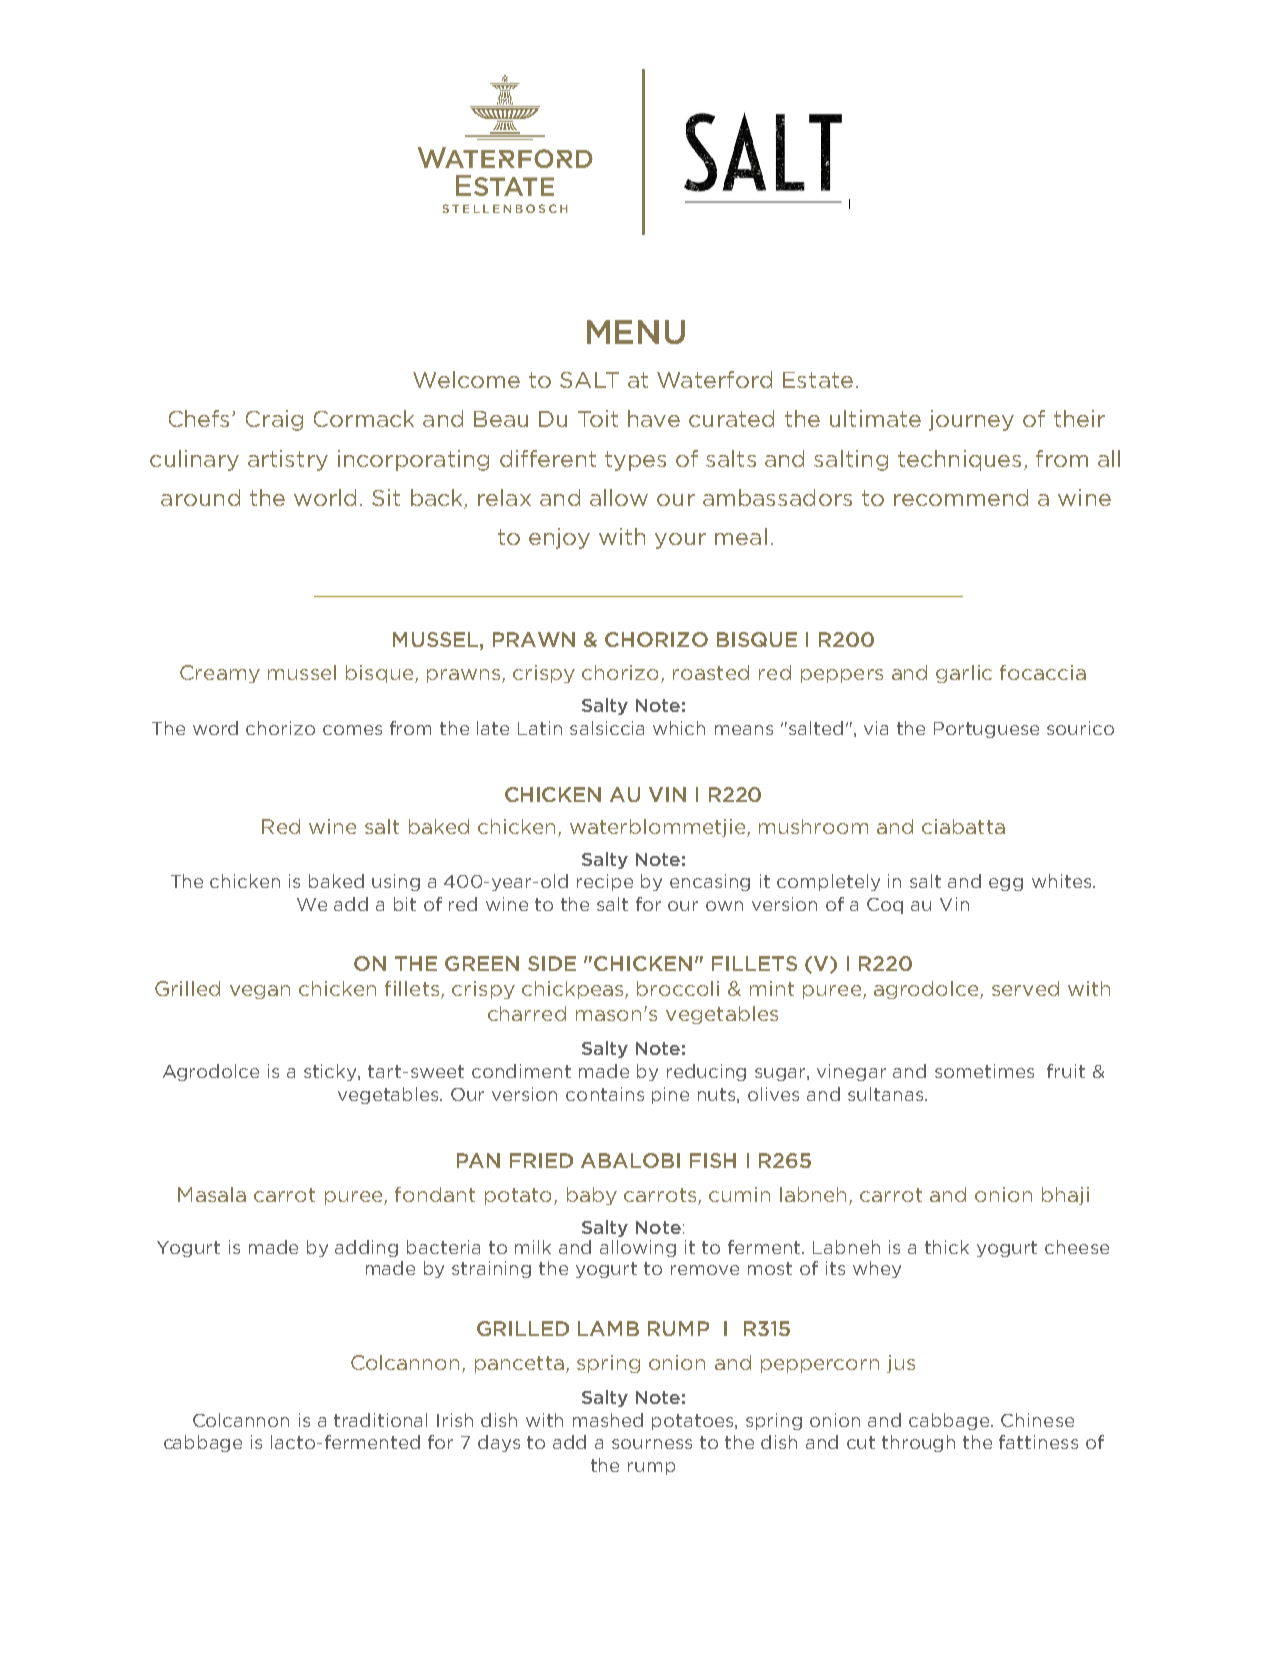  I want to click on Craig, so click(274, 420).
